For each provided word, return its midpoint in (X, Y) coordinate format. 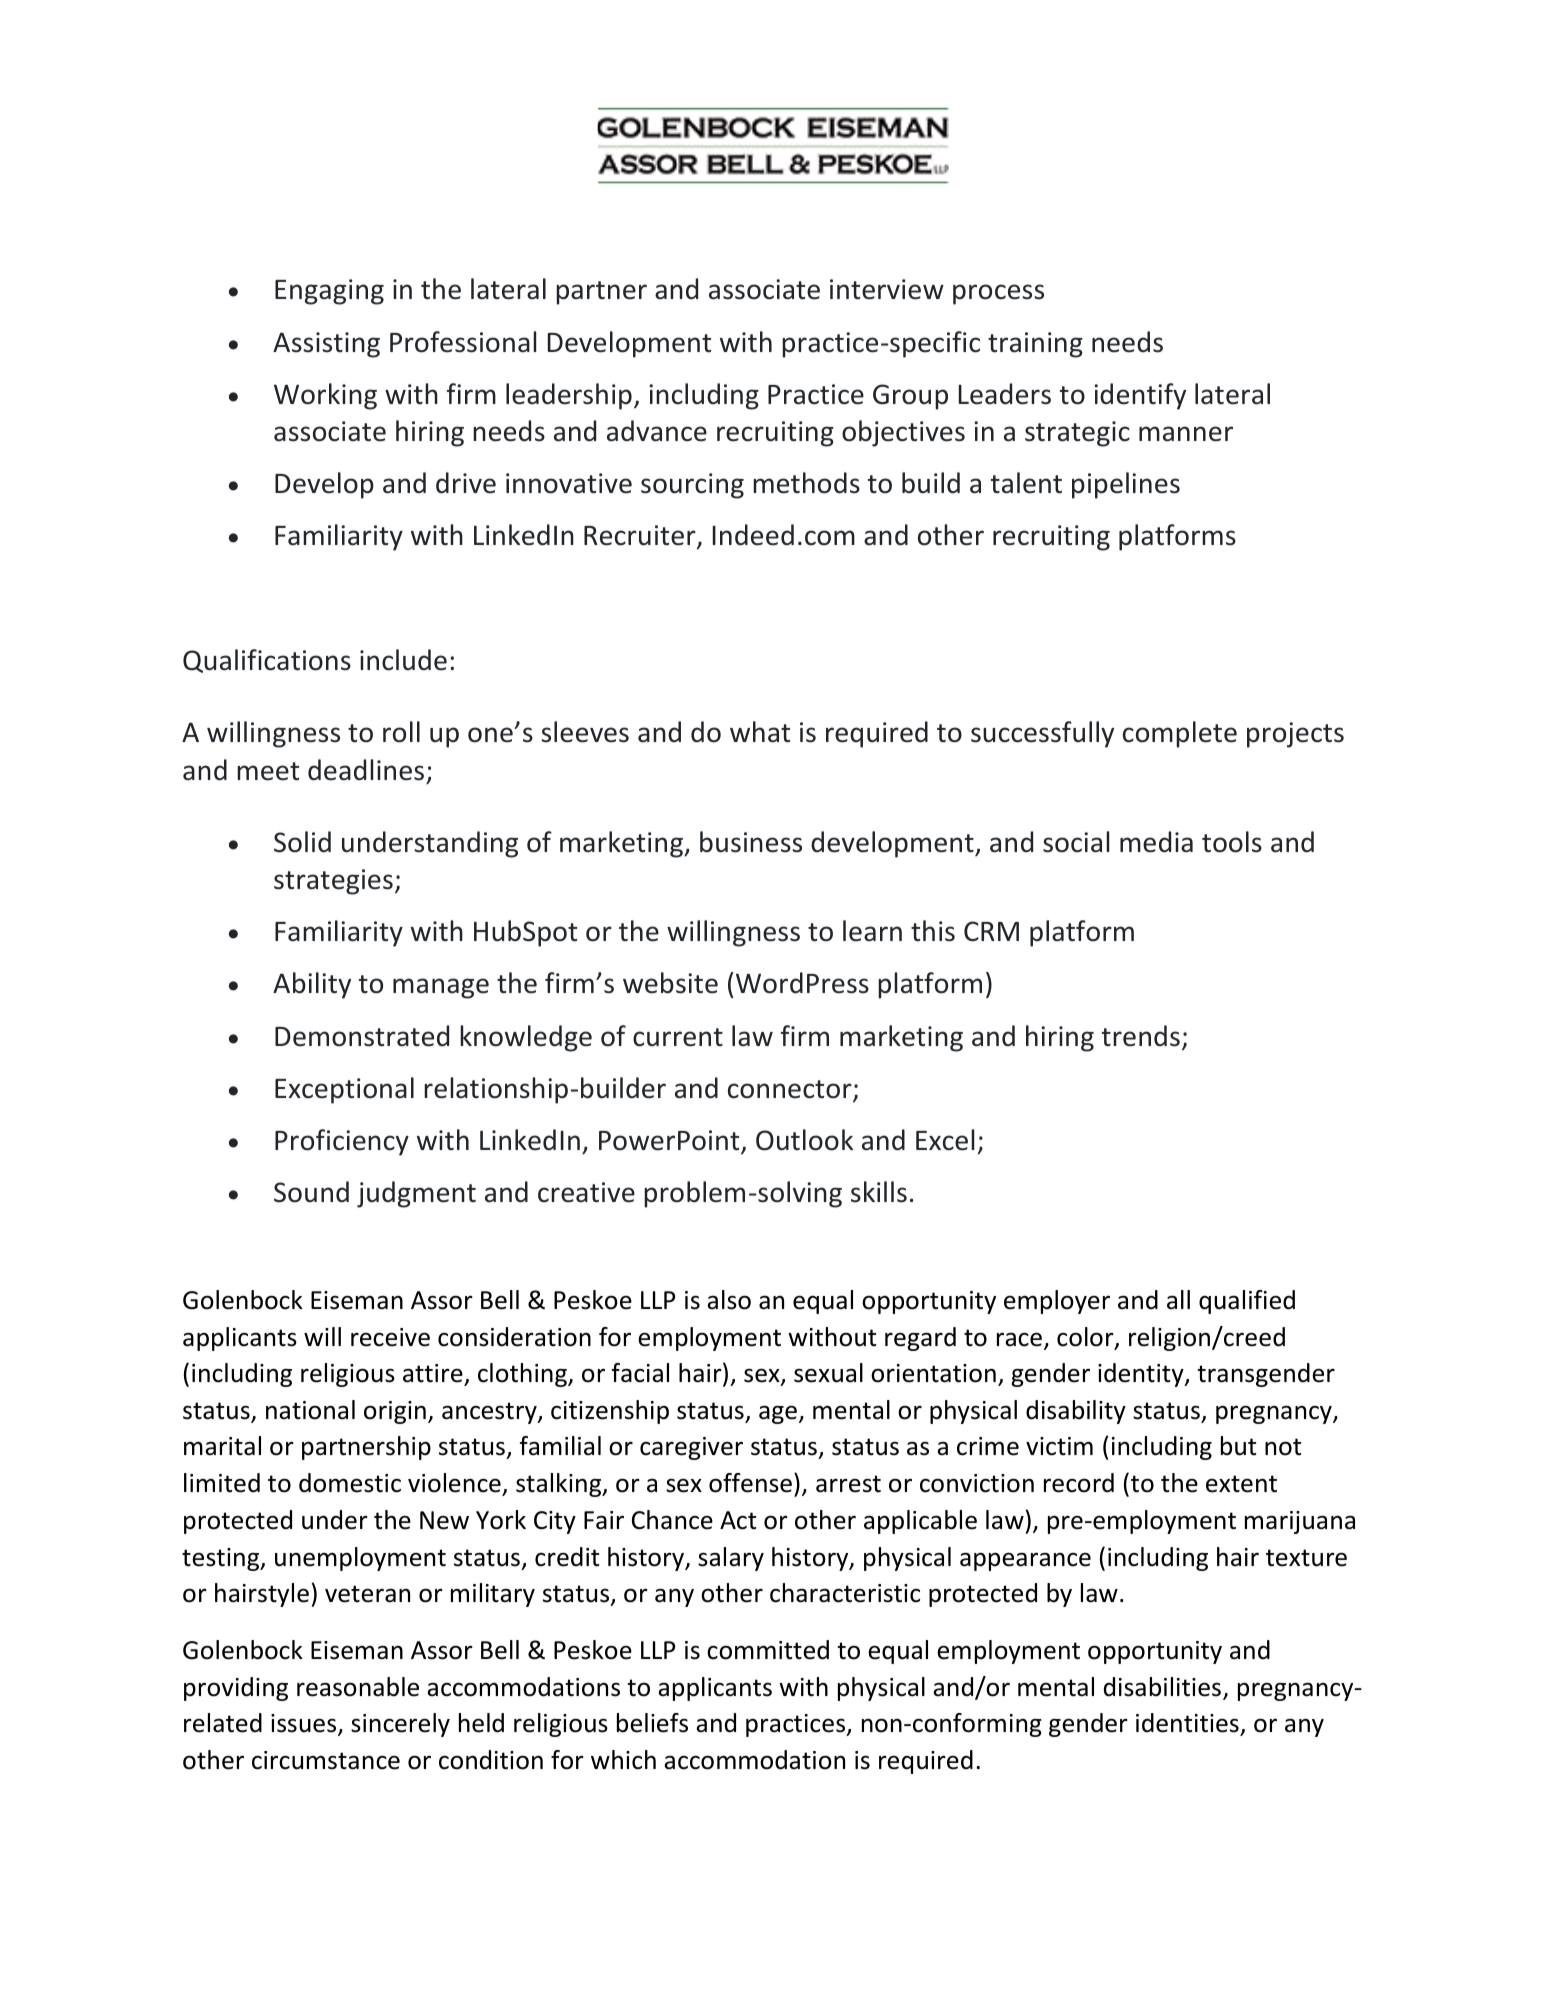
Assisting (326, 345)
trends (1141, 1036)
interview (887, 289)
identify (1140, 396)
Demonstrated (362, 1036)
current (678, 1037)
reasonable (358, 1687)
